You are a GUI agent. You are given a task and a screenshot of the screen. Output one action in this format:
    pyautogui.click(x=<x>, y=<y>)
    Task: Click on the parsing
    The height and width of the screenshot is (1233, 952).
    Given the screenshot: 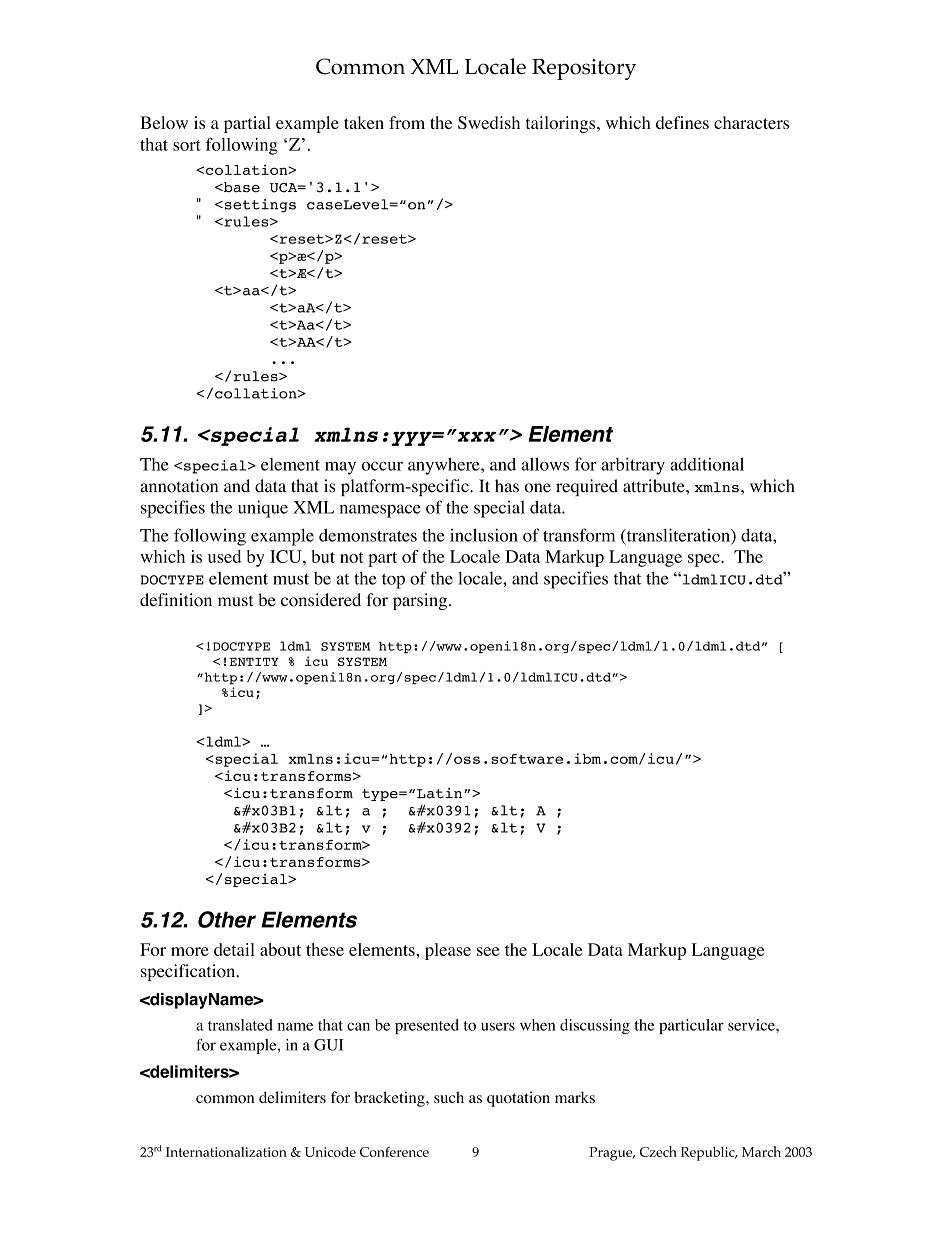 What is the action you would take?
    pyautogui.click(x=420, y=601)
